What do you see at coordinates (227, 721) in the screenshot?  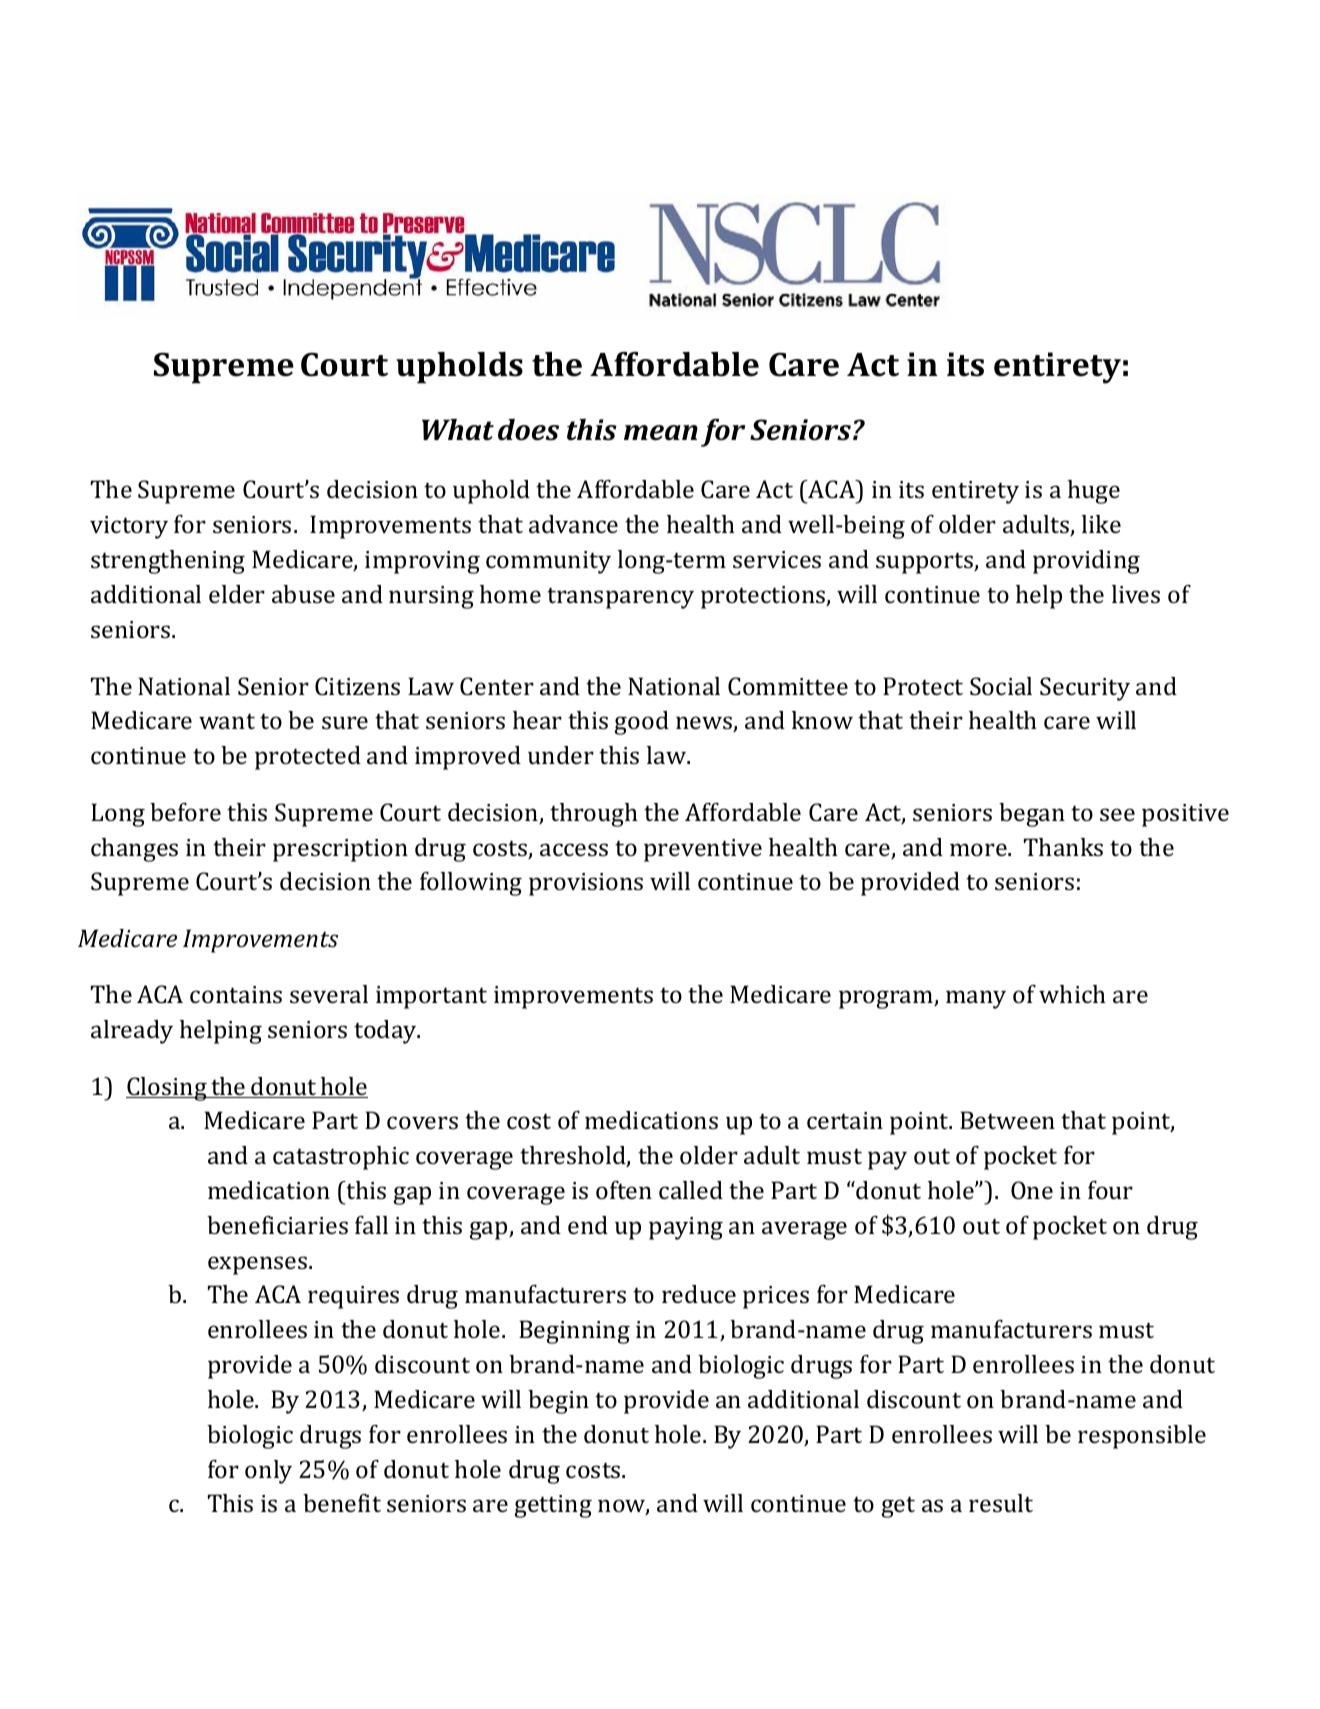 I see `want` at bounding box center [227, 721].
